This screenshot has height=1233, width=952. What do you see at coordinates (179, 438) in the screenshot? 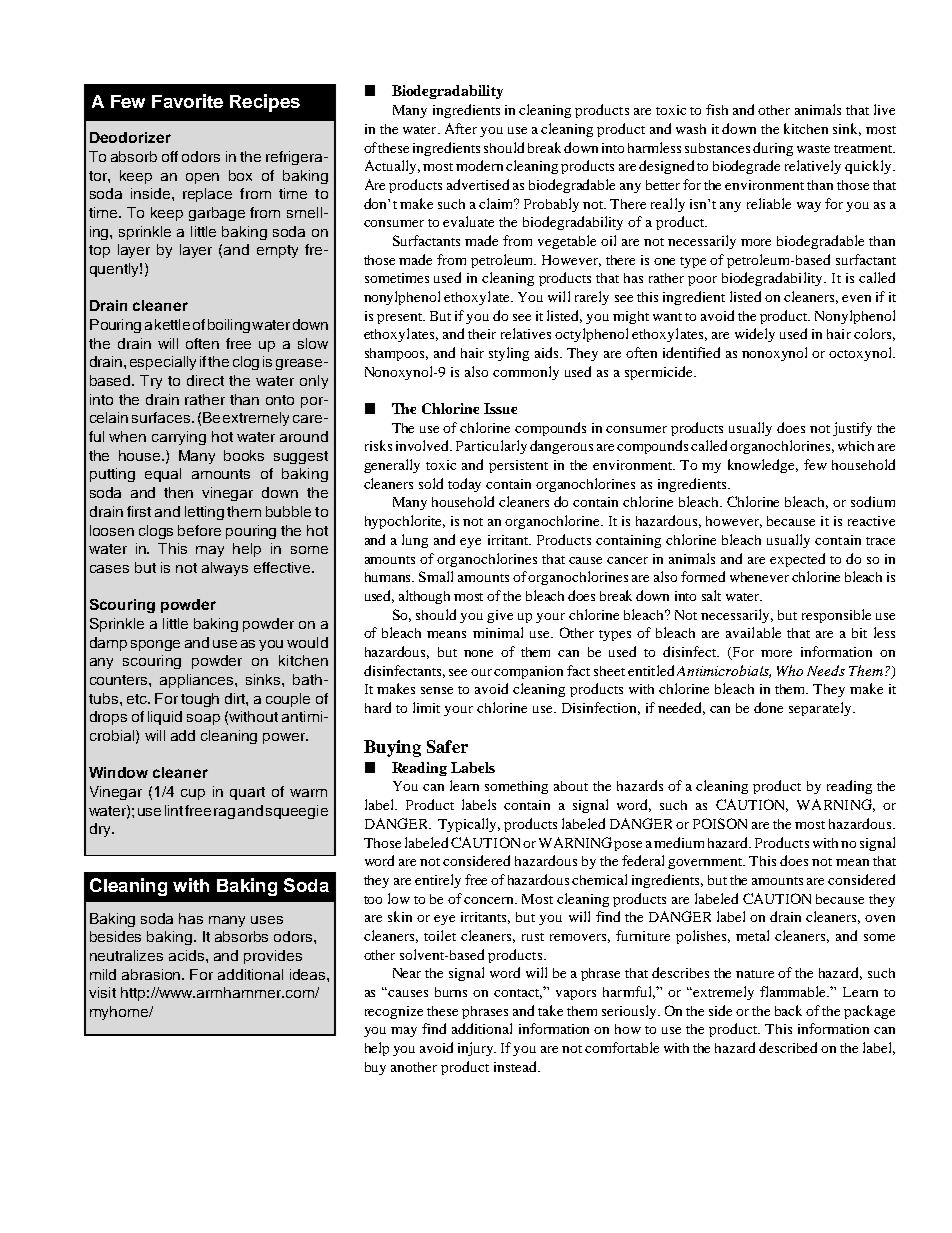
I see `carrying` at bounding box center [179, 438].
